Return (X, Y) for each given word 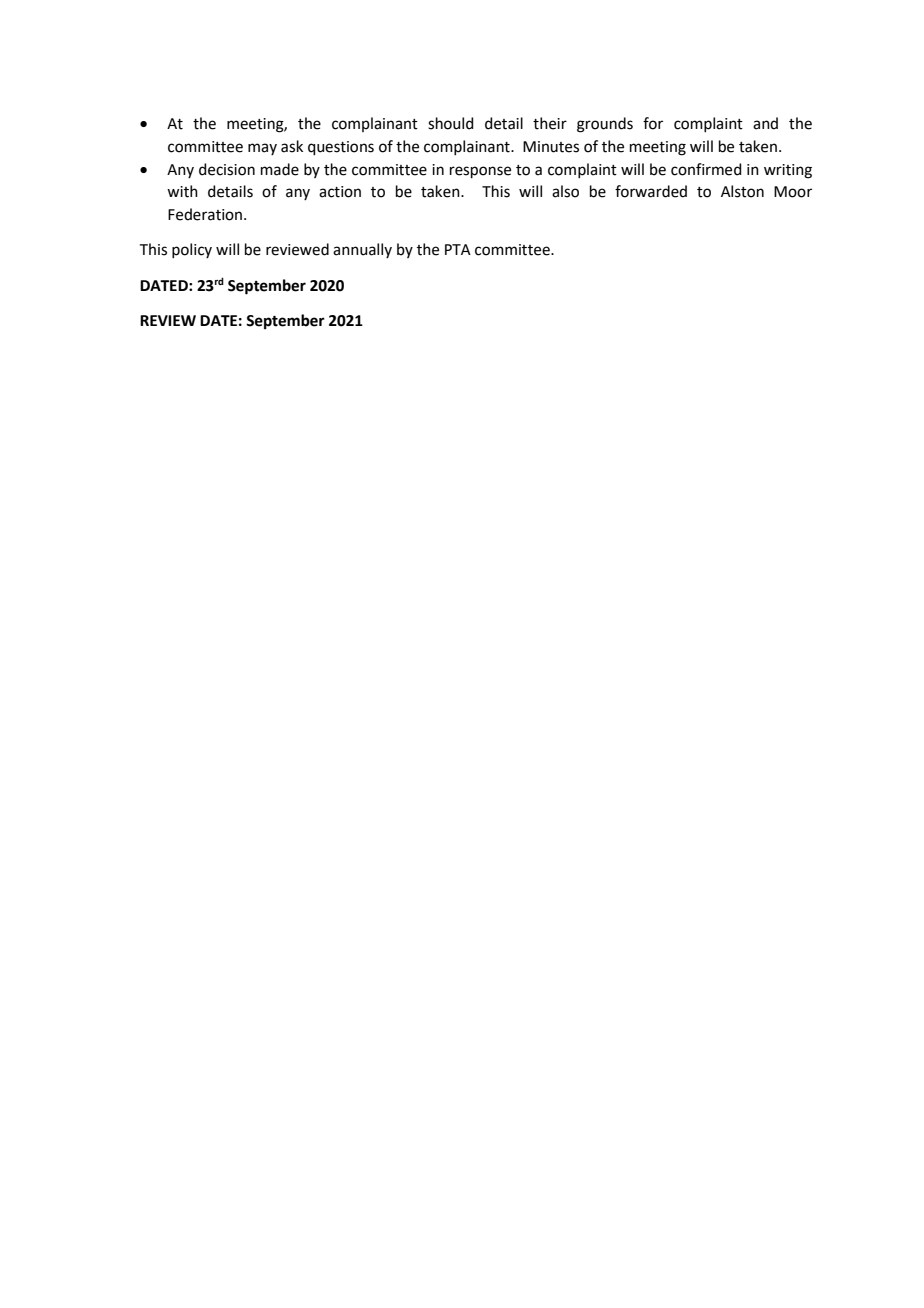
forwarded (651, 191)
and (765, 123)
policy (192, 250)
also (565, 191)
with (182, 191)
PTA (458, 249)
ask (292, 146)
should (451, 123)
